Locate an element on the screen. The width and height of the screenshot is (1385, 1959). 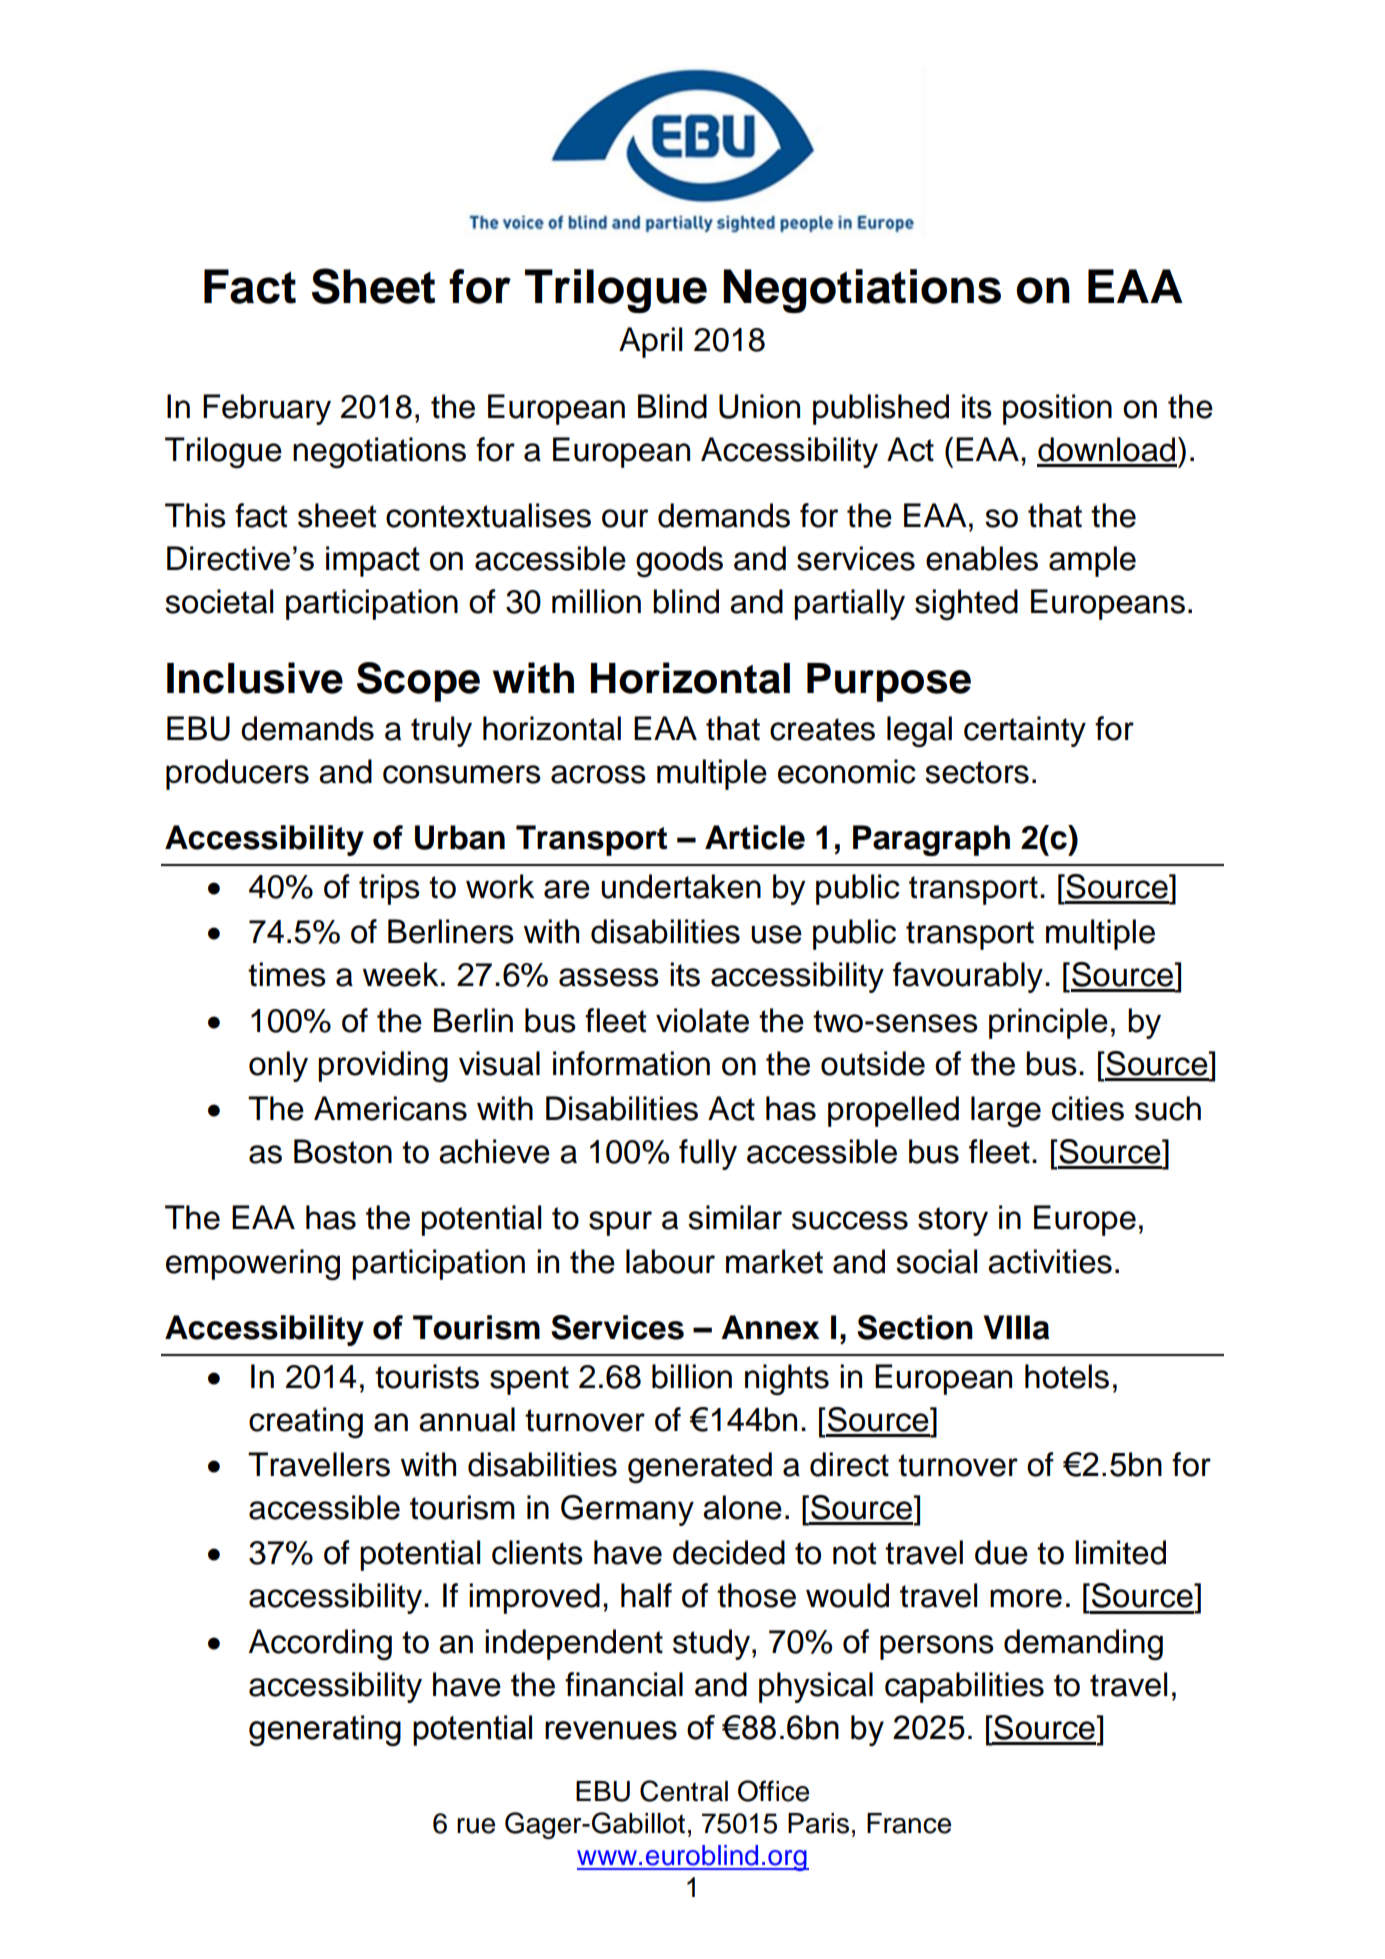
generating is located at coordinates (325, 1730).
